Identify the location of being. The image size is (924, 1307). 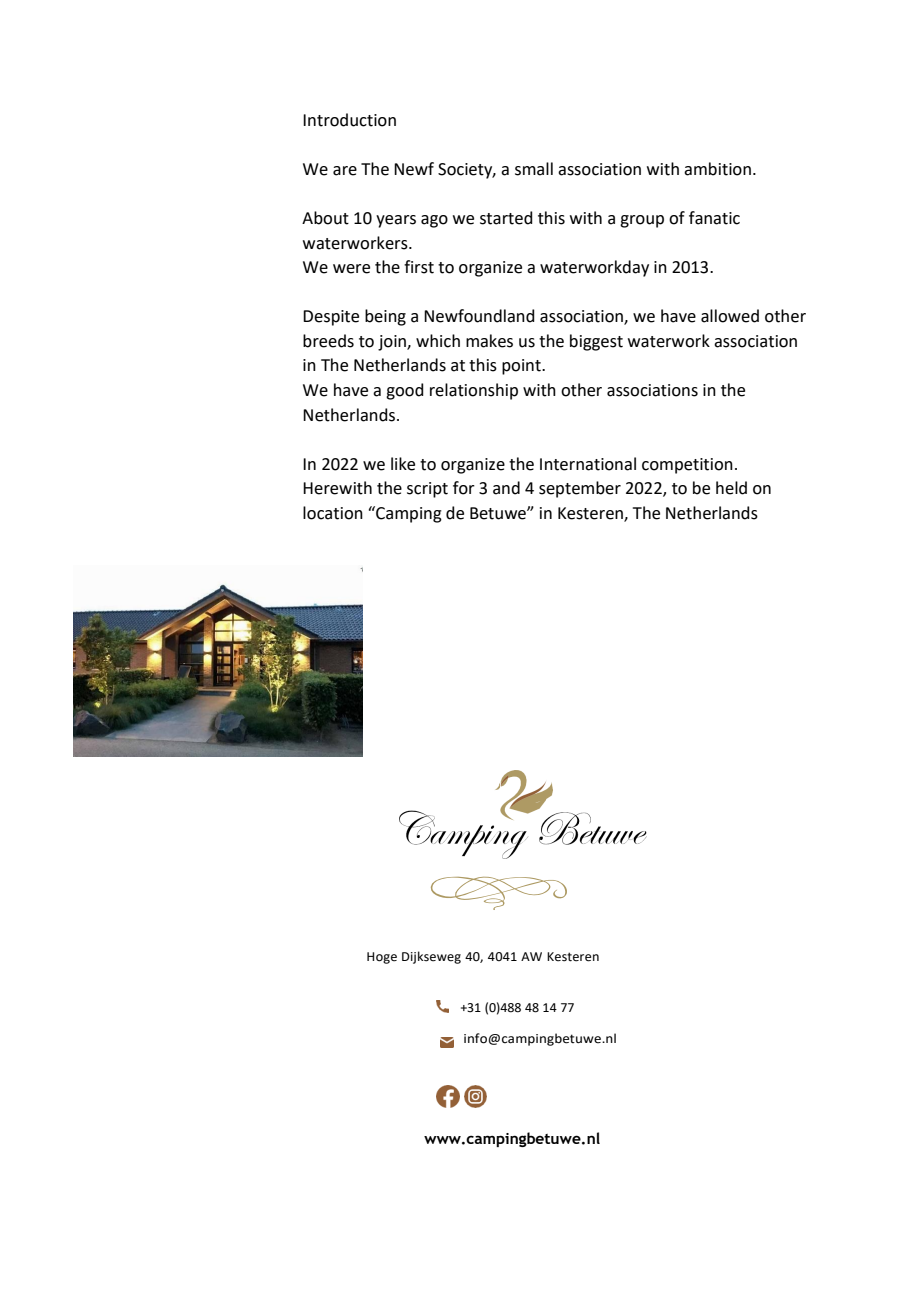
(385, 317).
